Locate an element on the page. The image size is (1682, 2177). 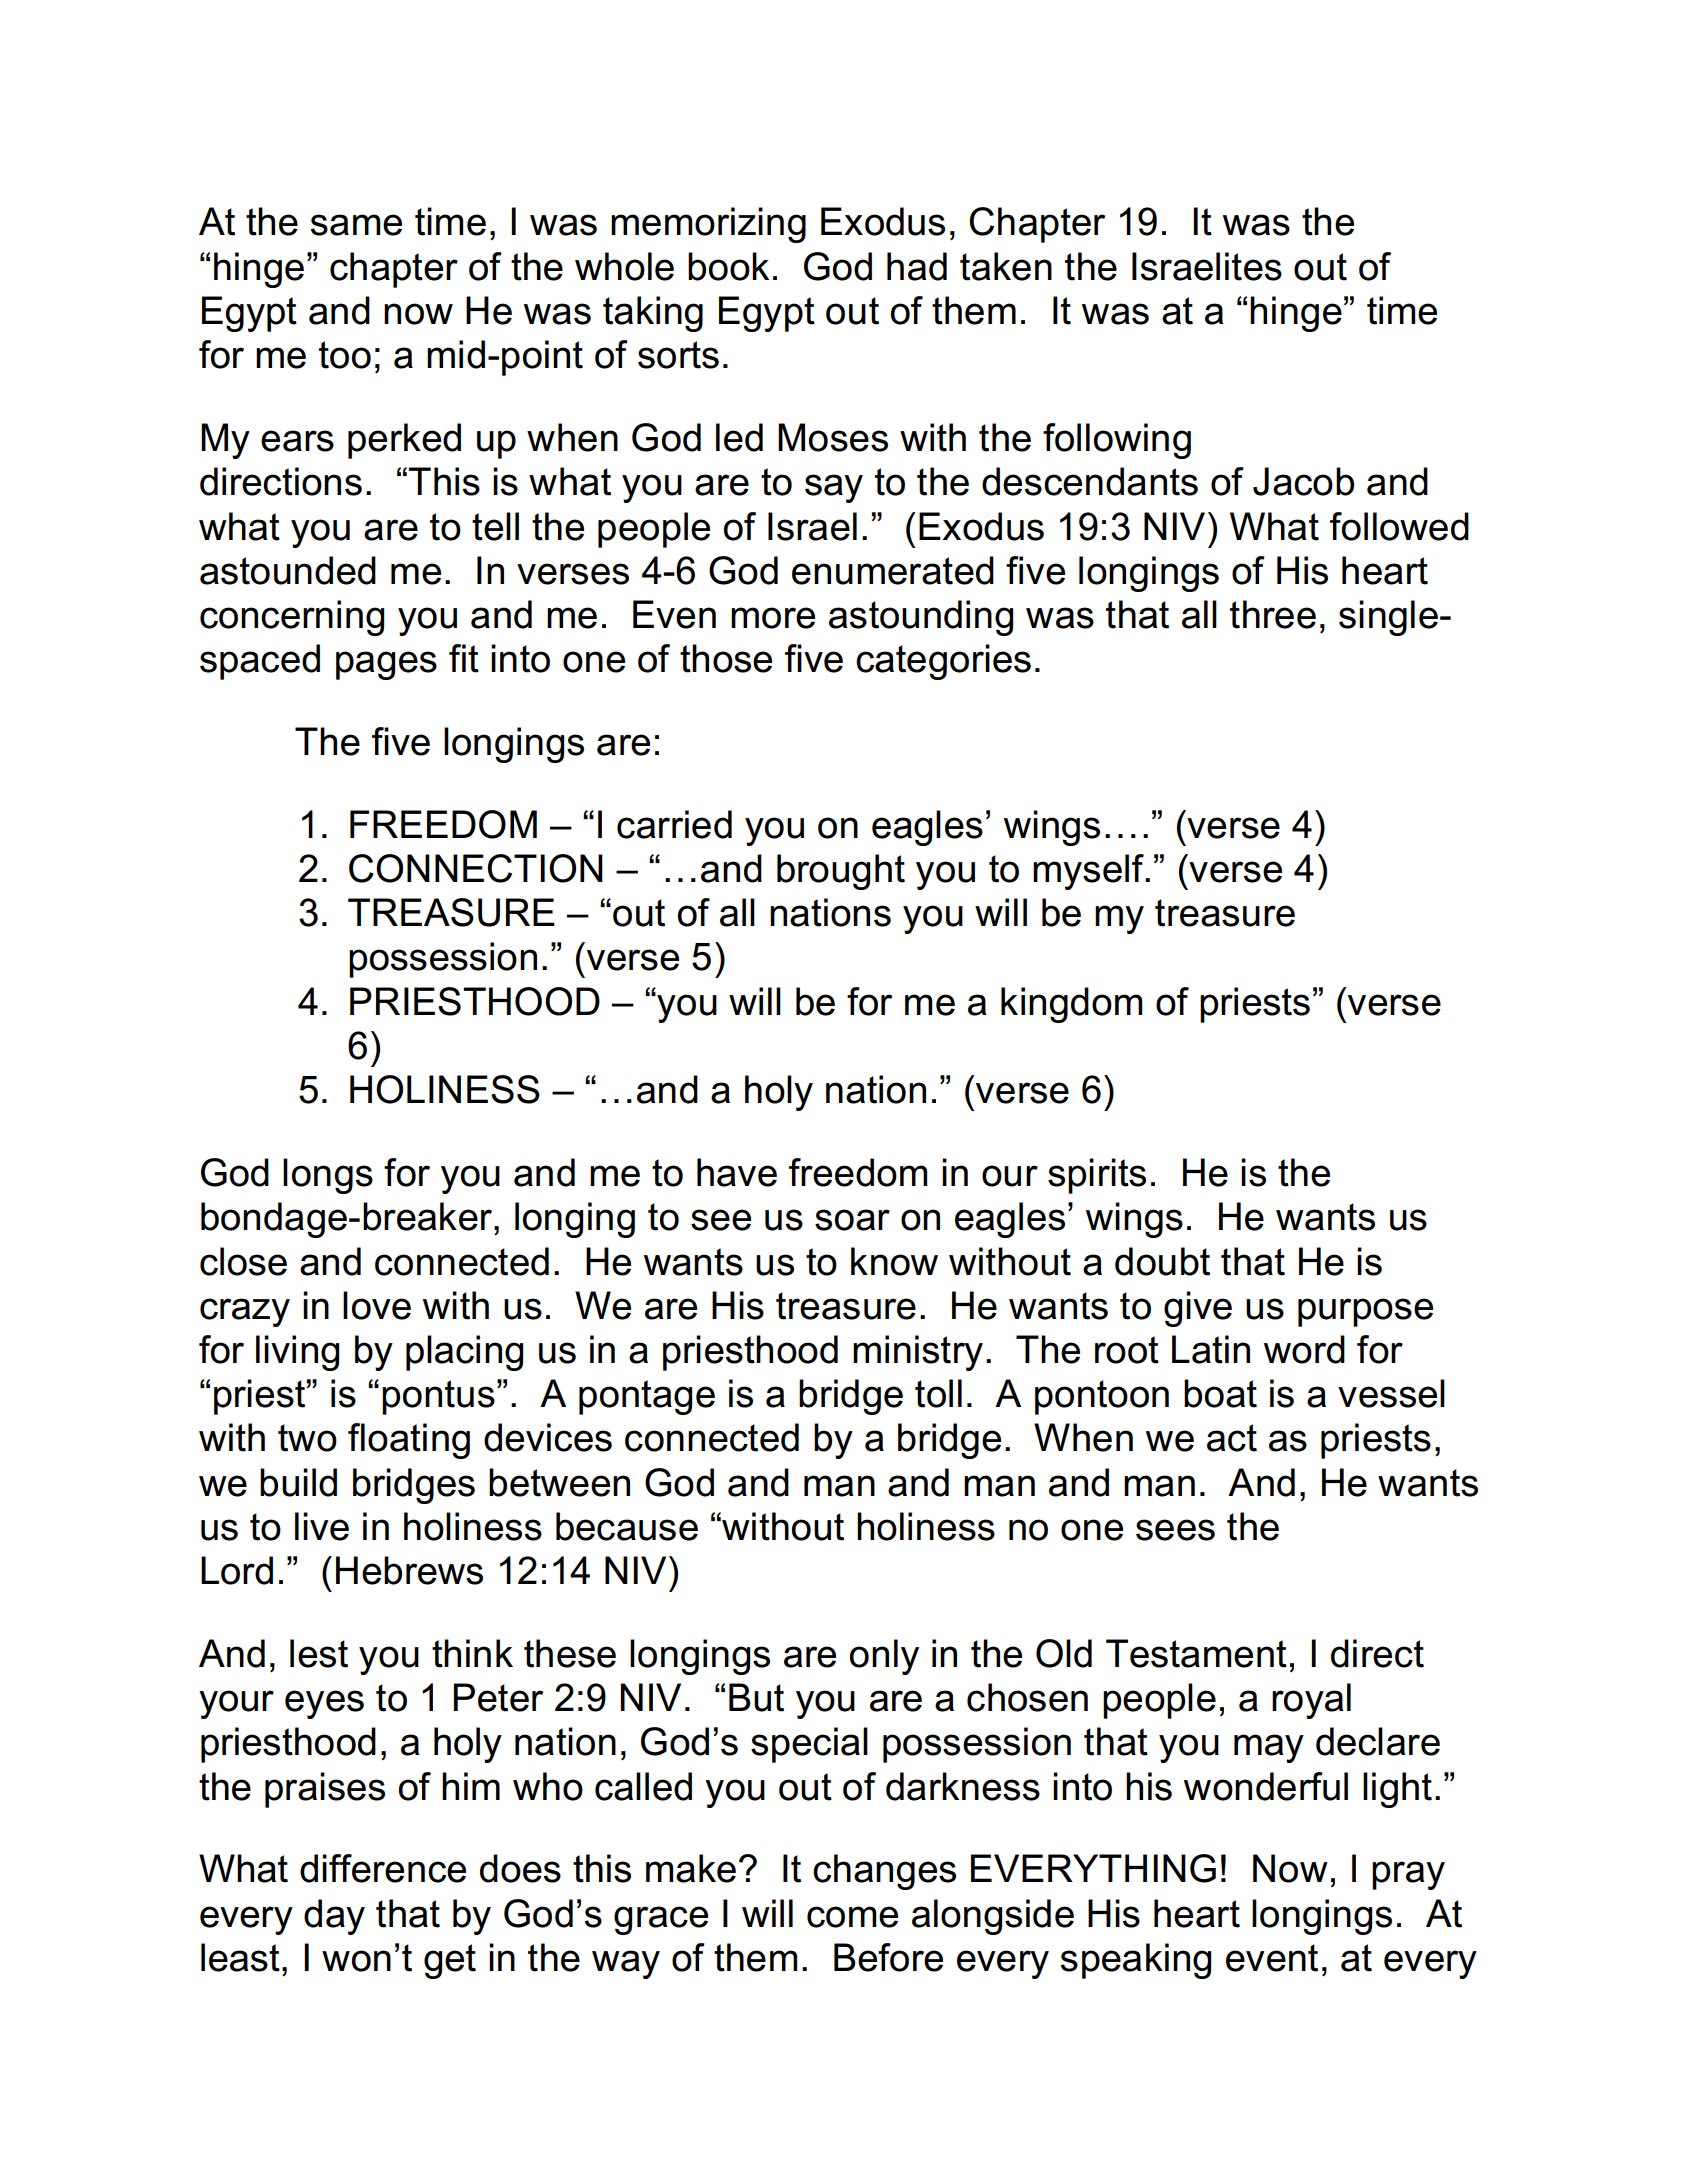
come is located at coordinates (852, 1917).
